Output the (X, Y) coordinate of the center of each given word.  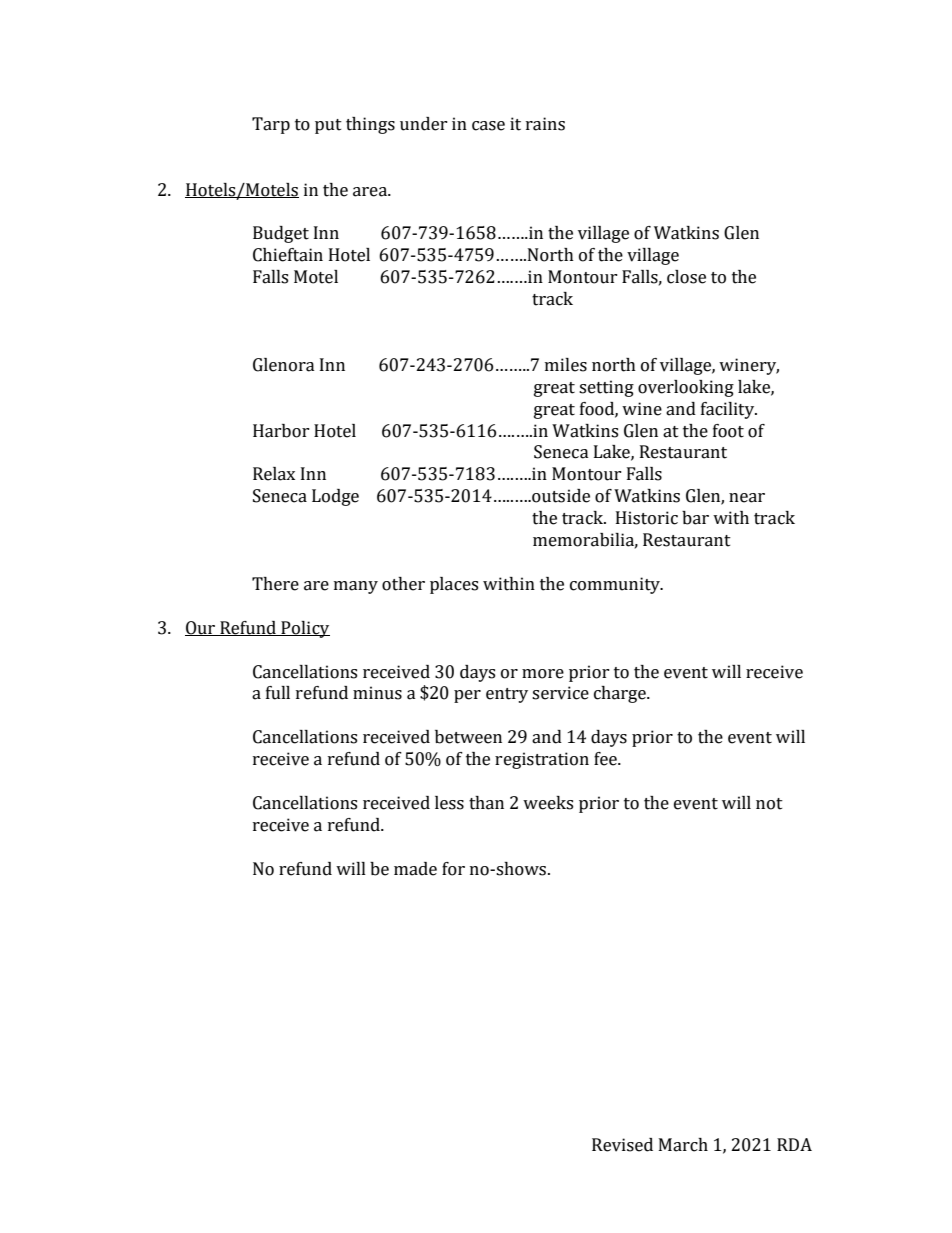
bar (695, 518)
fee (606, 759)
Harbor (281, 431)
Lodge (335, 497)
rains (545, 124)
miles (566, 365)
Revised (622, 1145)
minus (377, 693)
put (328, 126)
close (686, 277)
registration (542, 760)
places (454, 585)
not (769, 804)
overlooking (686, 388)
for (453, 869)
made (415, 869)
